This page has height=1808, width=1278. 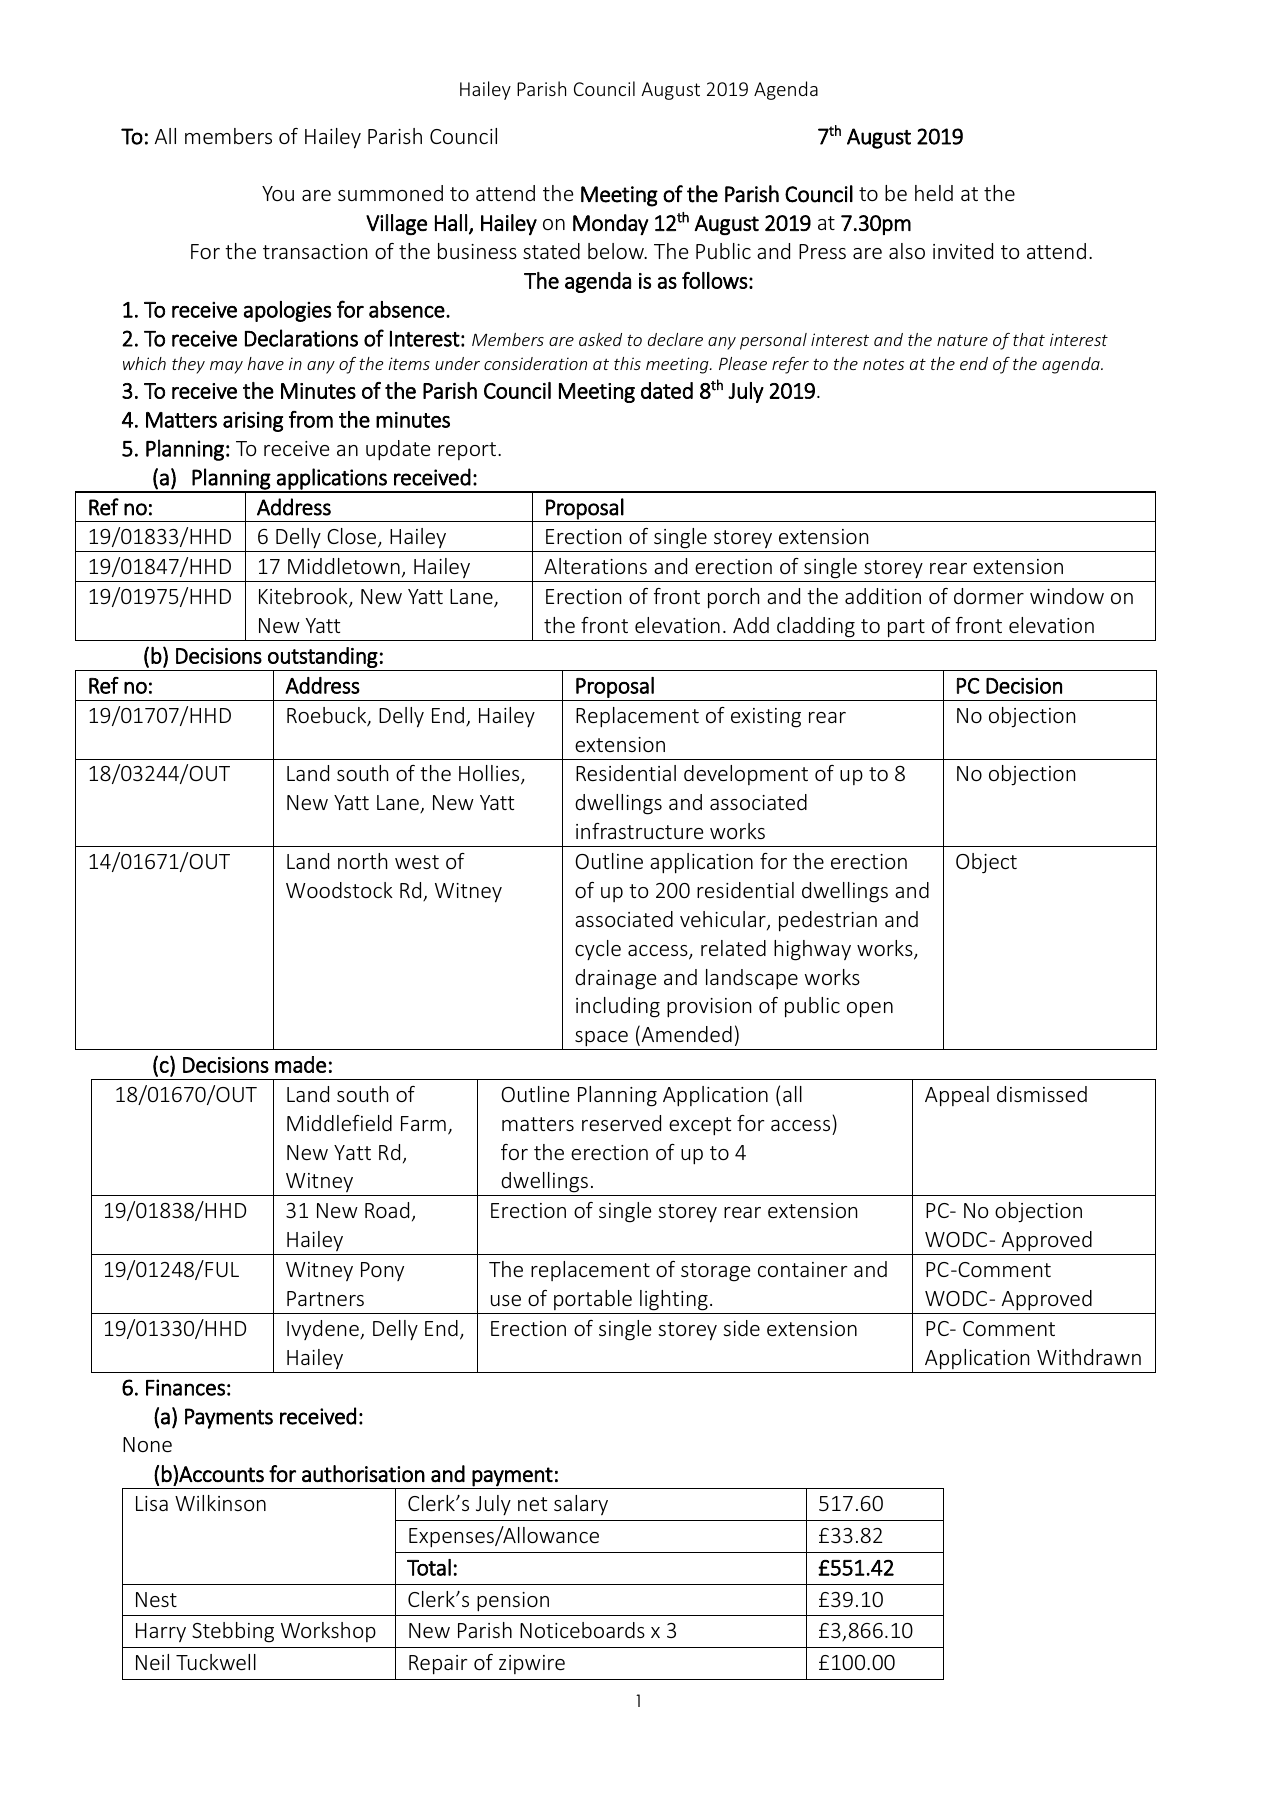 I want to click on Withdrawn, so click(x=1089, y=1357).
